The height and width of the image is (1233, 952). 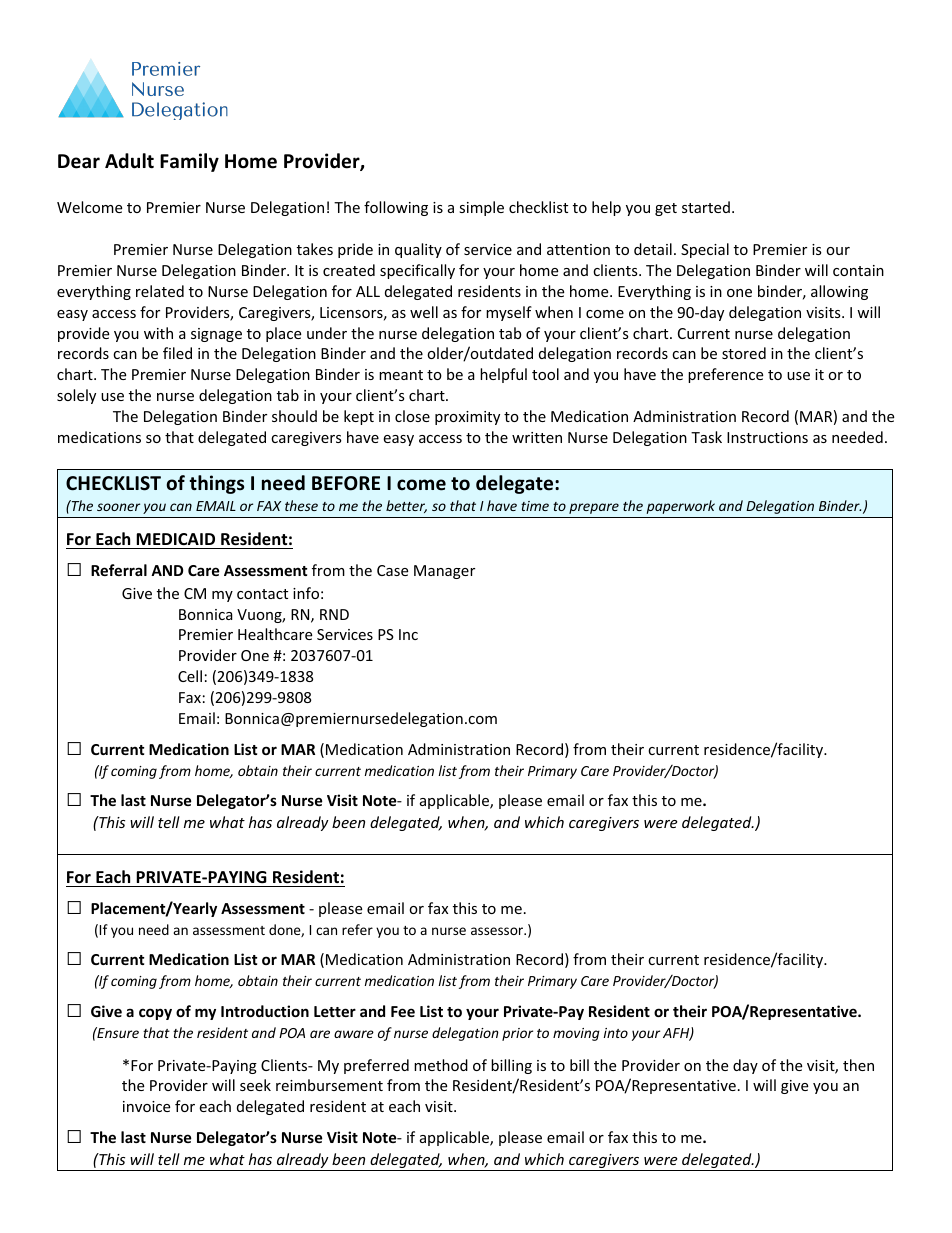 I want to click on started, so click(x=706, y=207).
